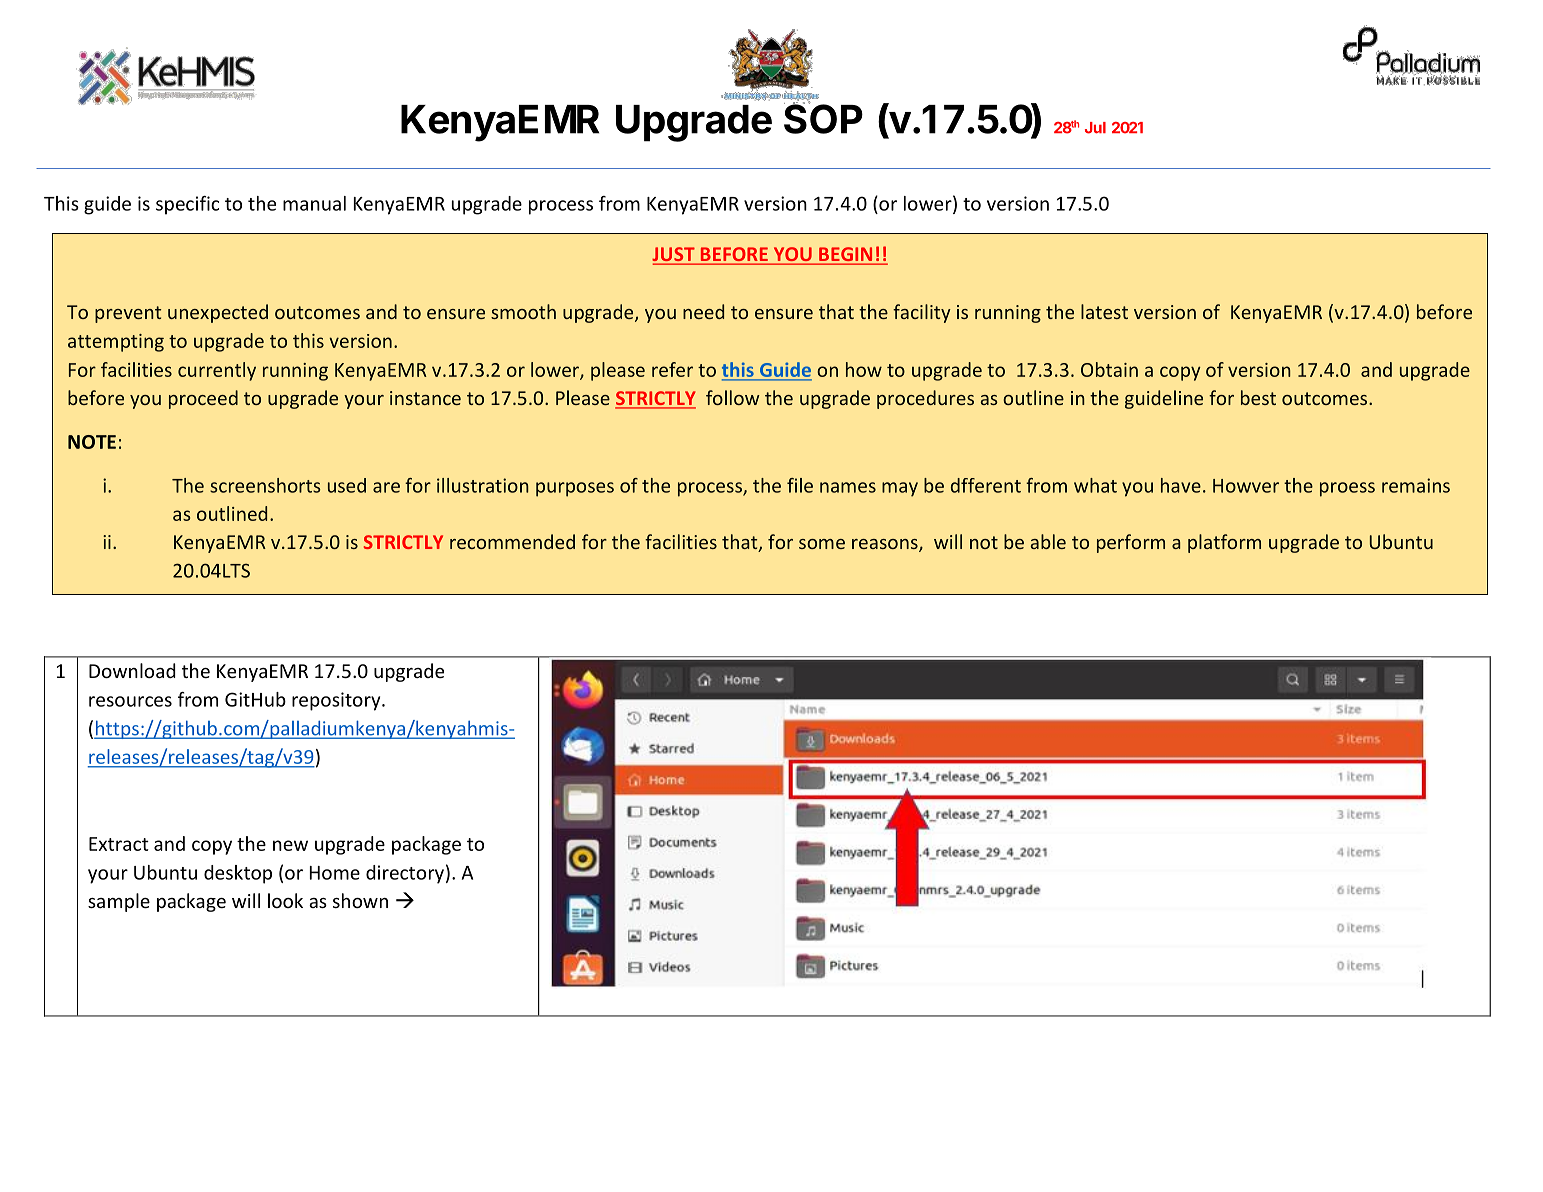 This image has width=1543, height=1192. What do you see at coordinates (1181, 485) in the image?
I see `have` at bounding box center [1181, 485].
